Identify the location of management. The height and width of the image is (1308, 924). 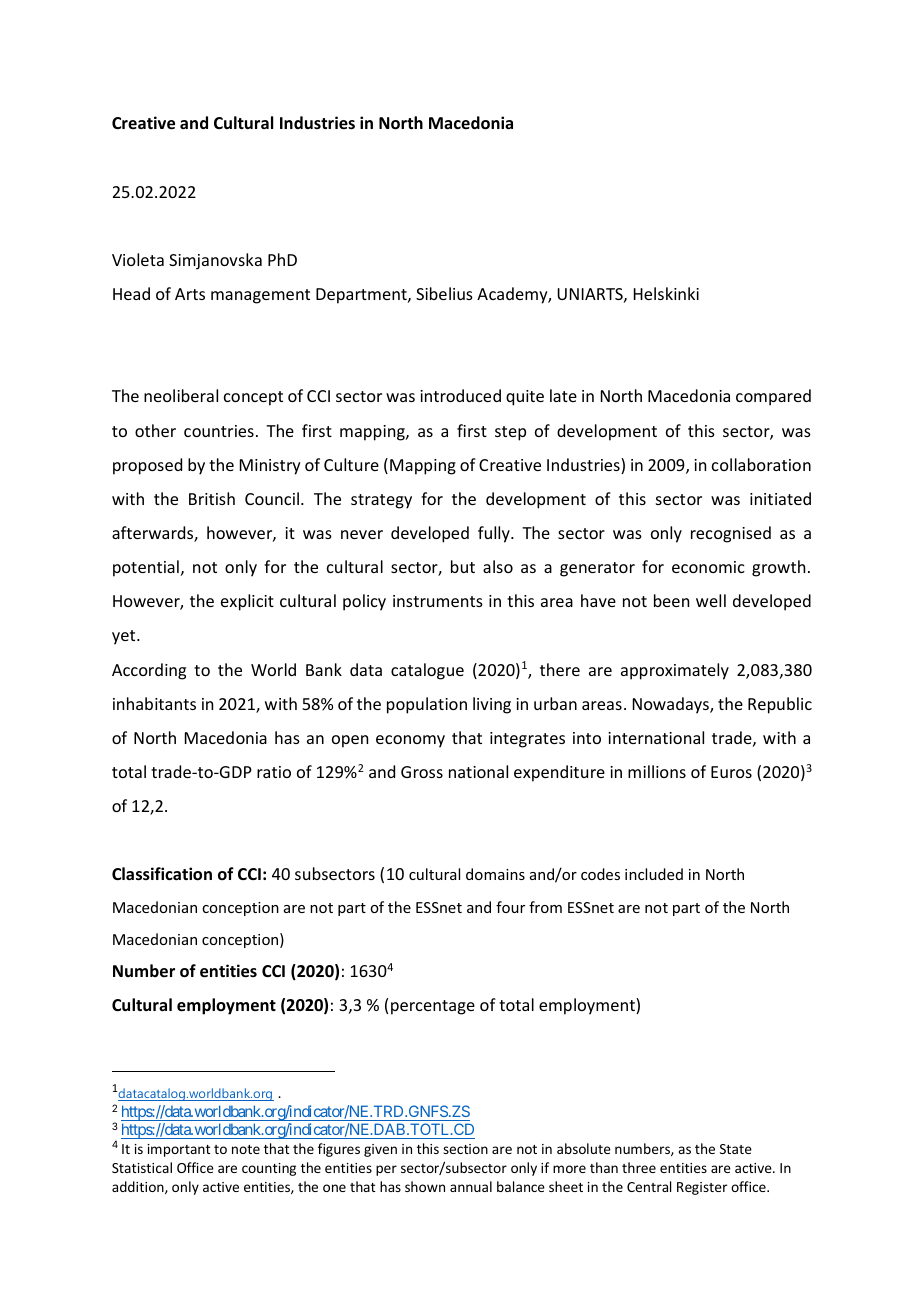
(260, 296).
